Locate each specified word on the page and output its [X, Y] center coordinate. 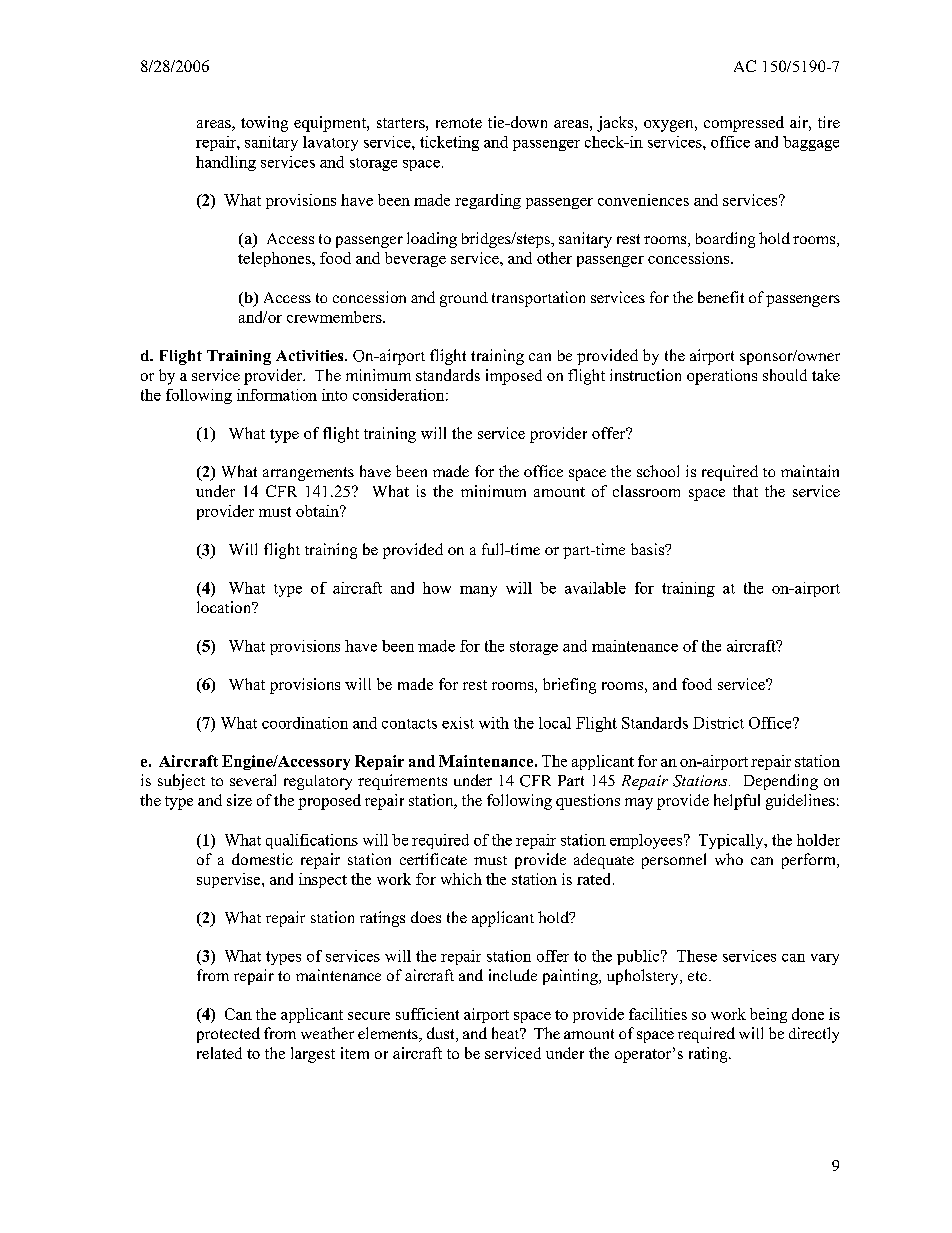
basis [649, 549]
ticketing [449, 143]
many [478, 591]
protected [228, 1035]
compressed [744, 124]
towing [264, 124]
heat [507, 1033]
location [225, 607]
